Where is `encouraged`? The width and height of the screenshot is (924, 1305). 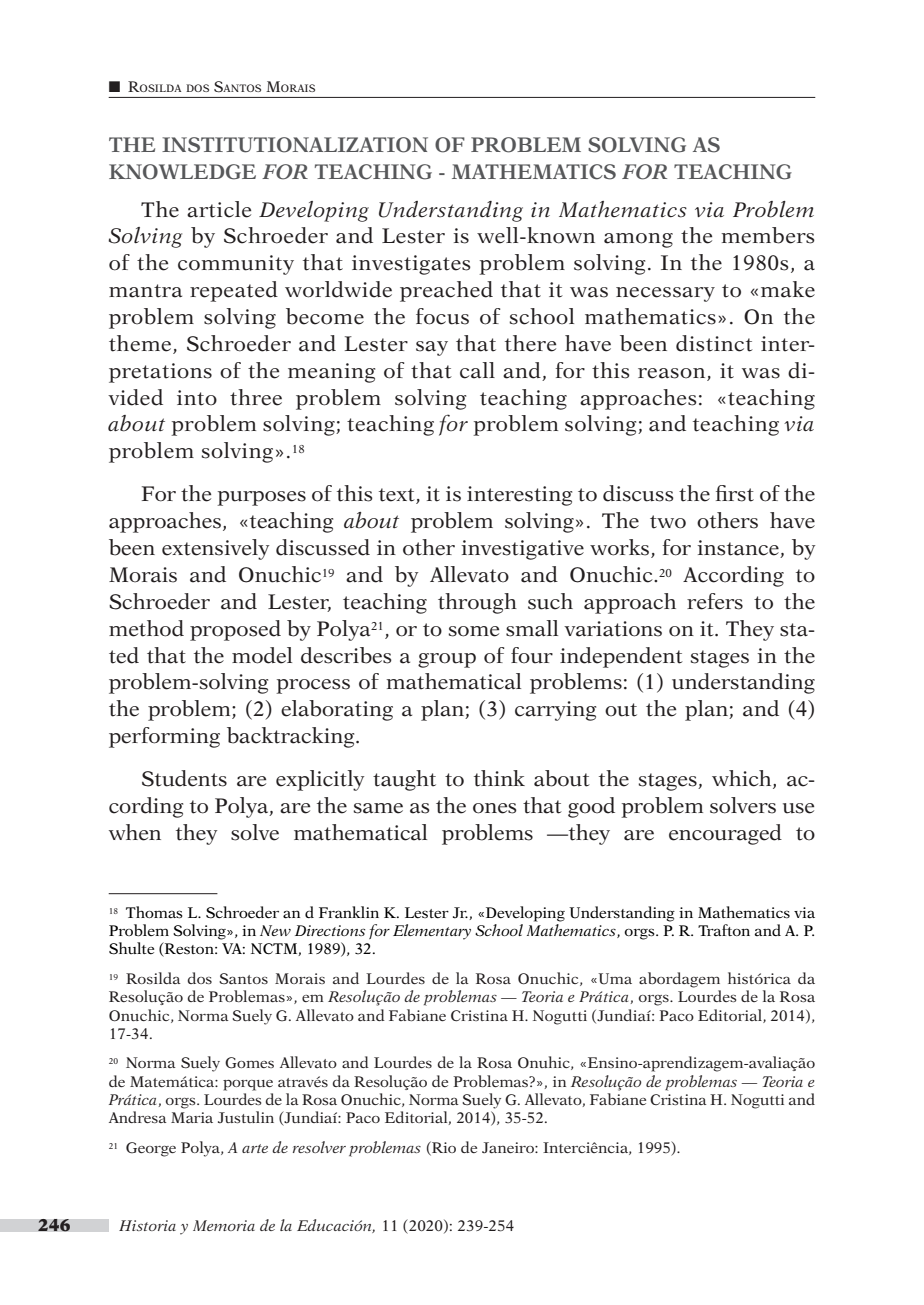 encouraged is located at coordinates (725, 834).
